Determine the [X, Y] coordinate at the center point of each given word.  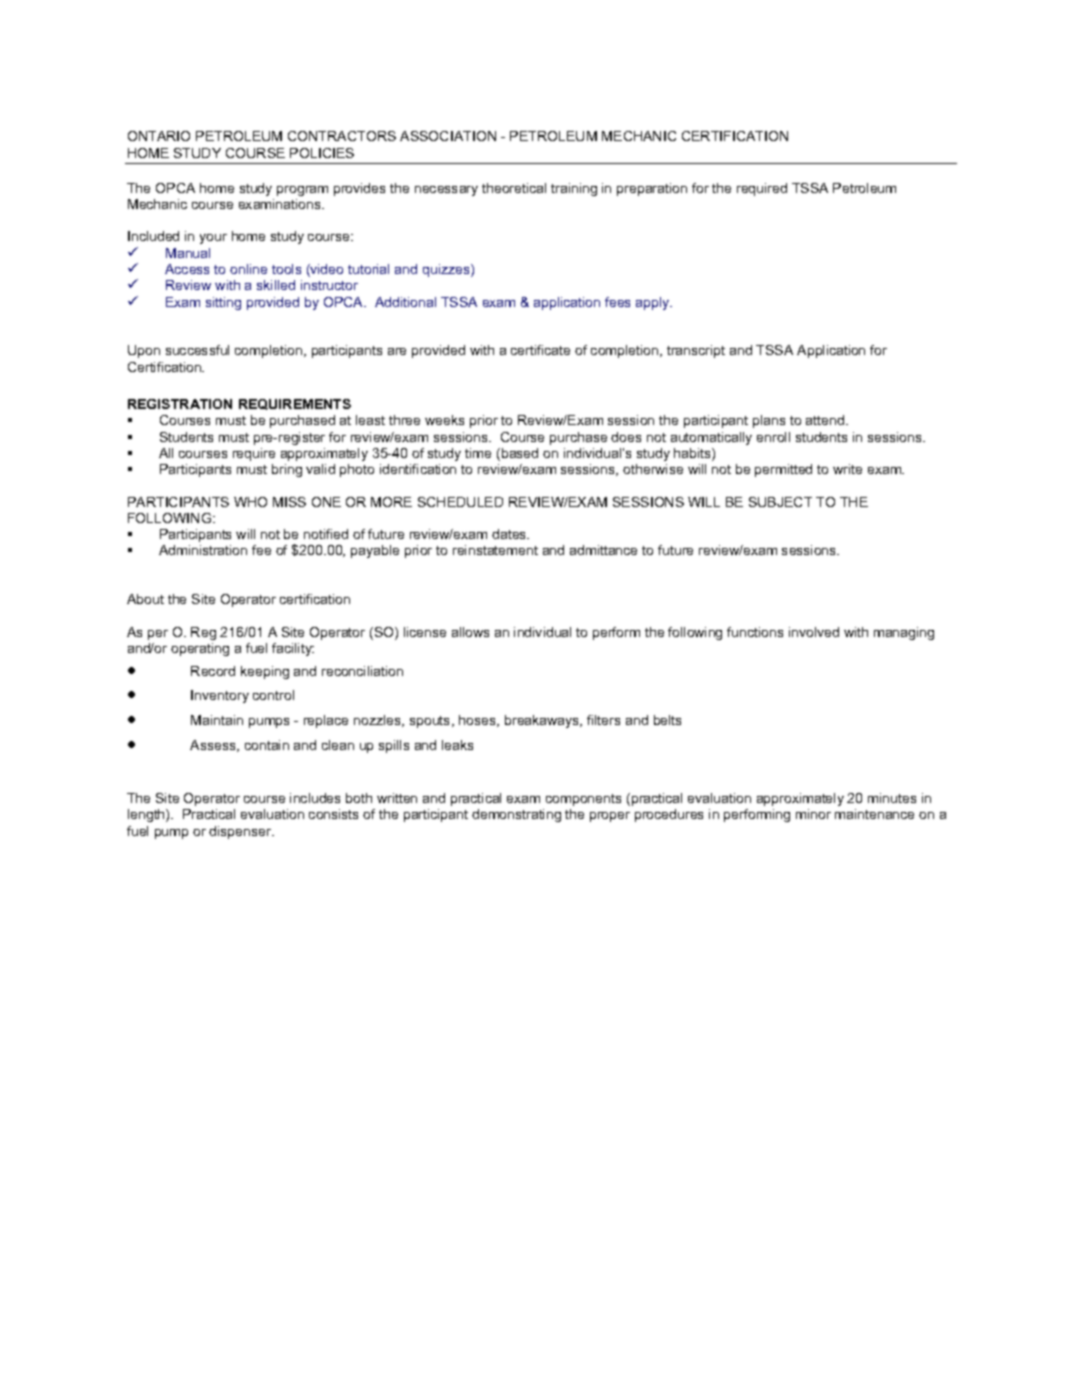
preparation [652, 189]
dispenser [241, 832]
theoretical [514, 188]
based [520, 453]
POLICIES [322, 153]
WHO [250, 502]
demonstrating [516, 815]
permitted [783, 470]
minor [813, 814]
